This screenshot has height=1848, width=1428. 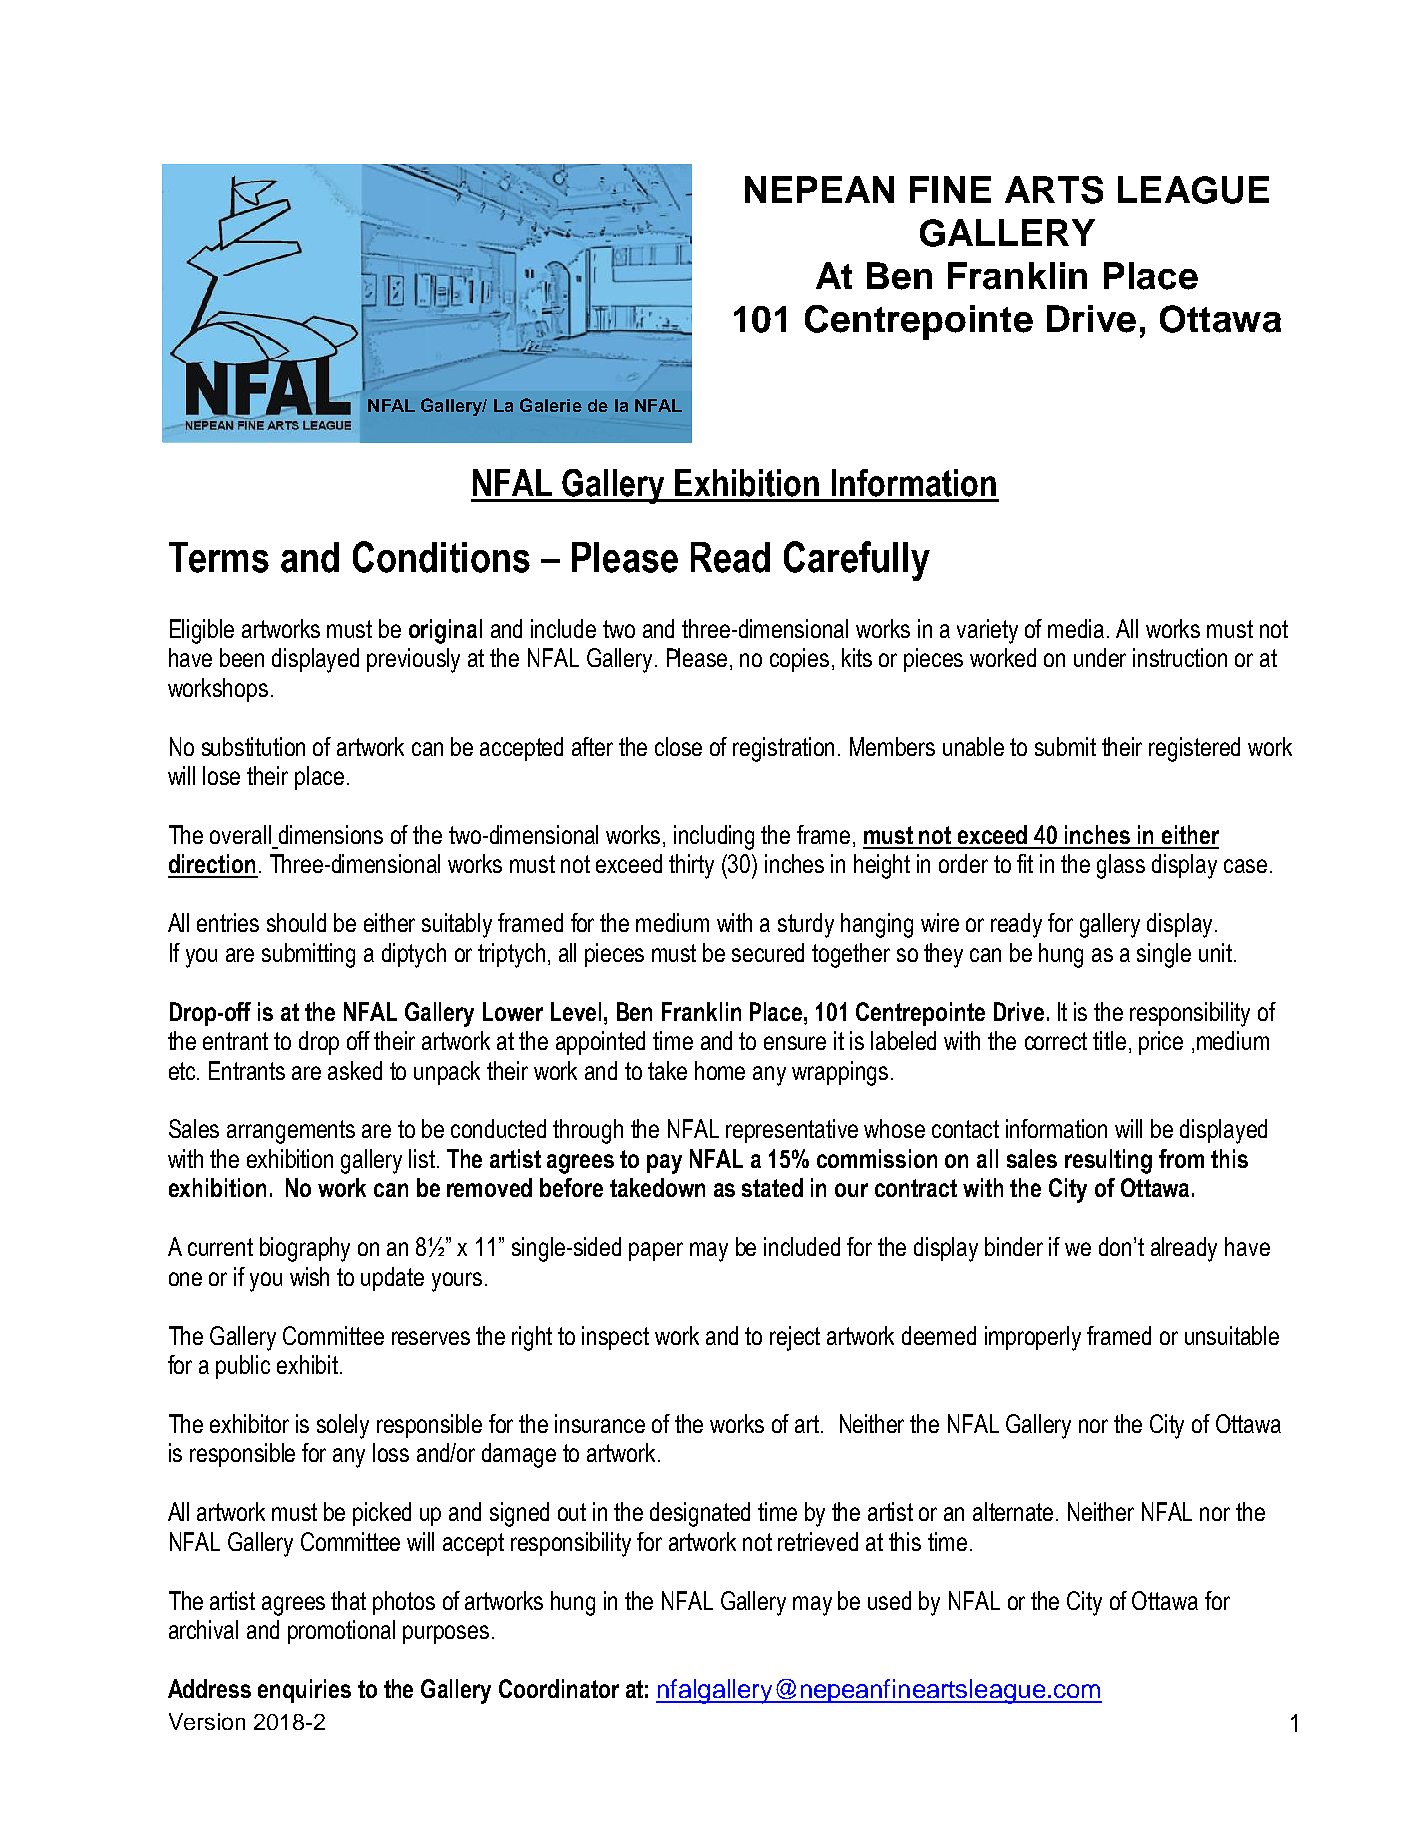 What do you see at coordinates (304, 1691) in the screenshot?
I see `enquiries` at bounding box center [304, 1691].
